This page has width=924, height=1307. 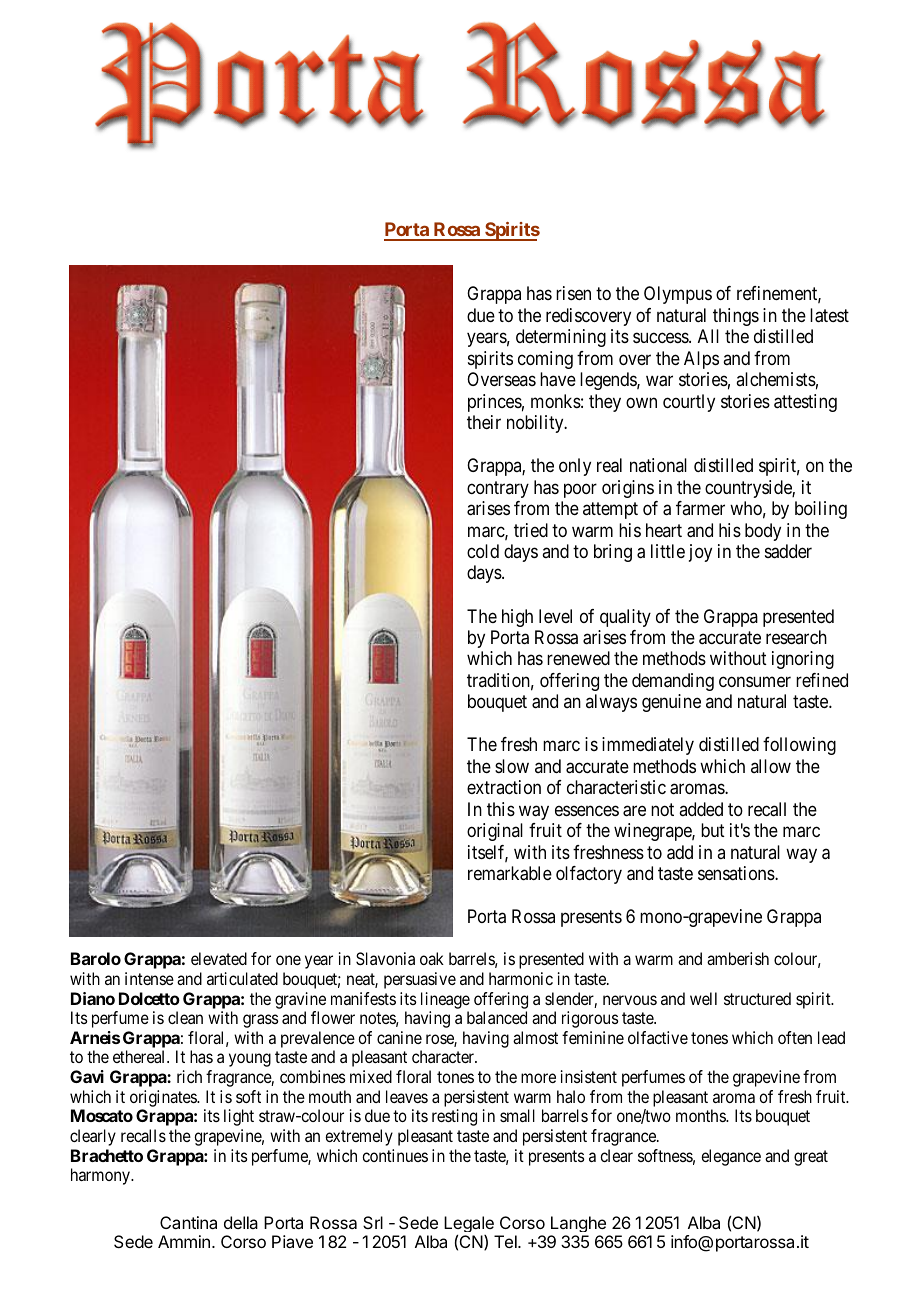 What do you see at coordinates (731, 1157) in the page?
I see `elegance` at bounding box center [731, 1157].
